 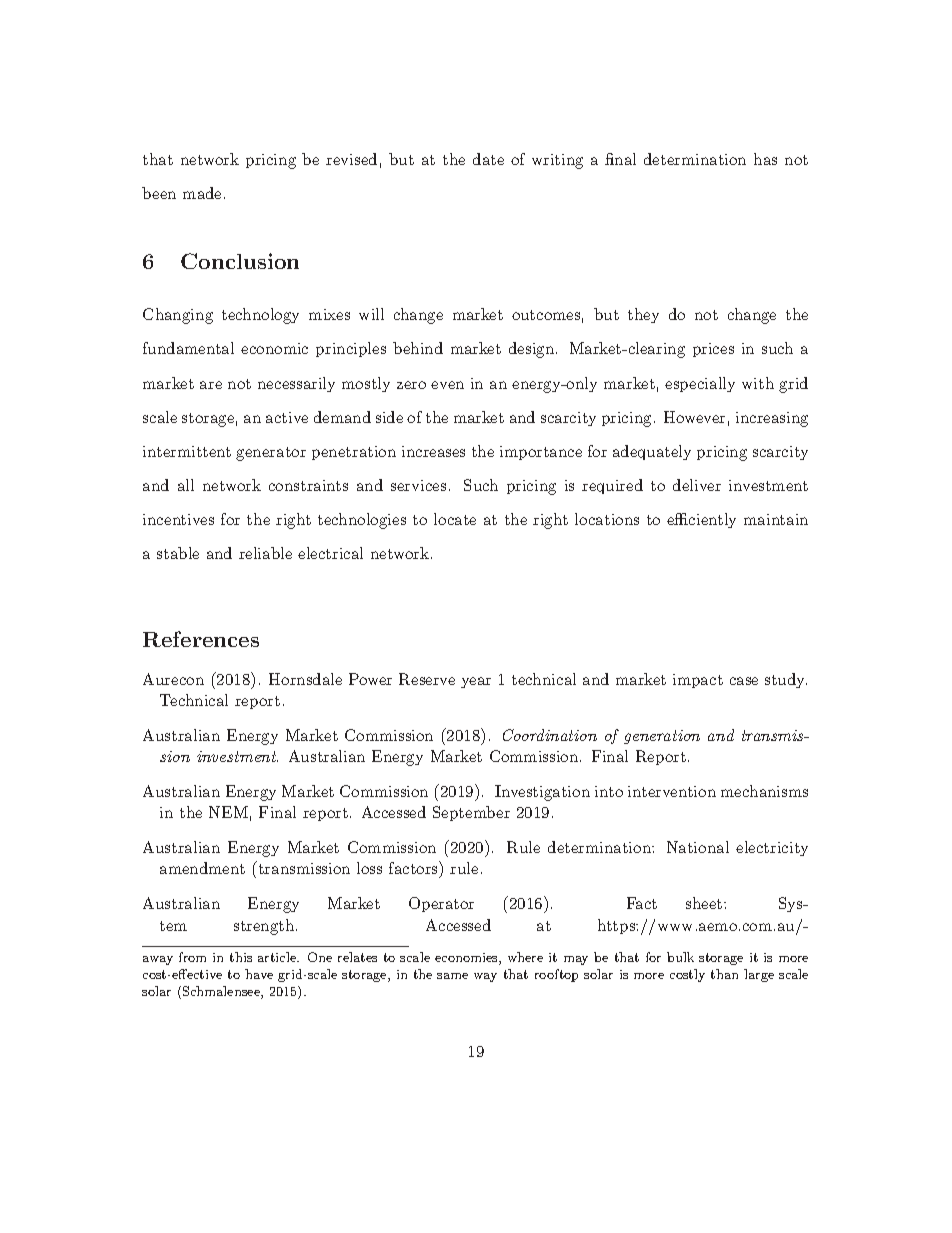 What do you see at coordinates (662, 737) in the screenshot?
I see `generation` at bounding box center [662, 737].
